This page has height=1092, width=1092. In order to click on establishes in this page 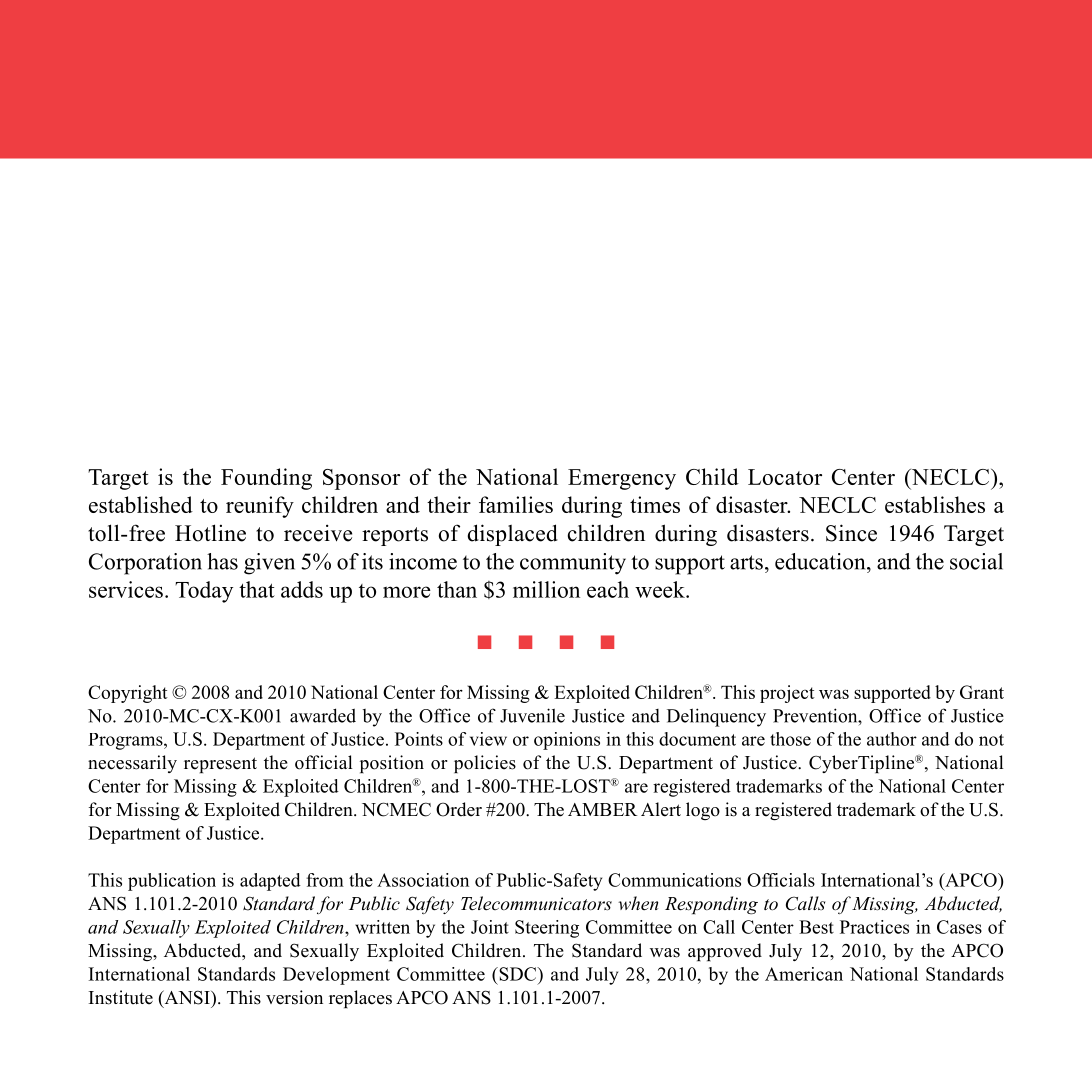, I will do `click(935, 504)`.
